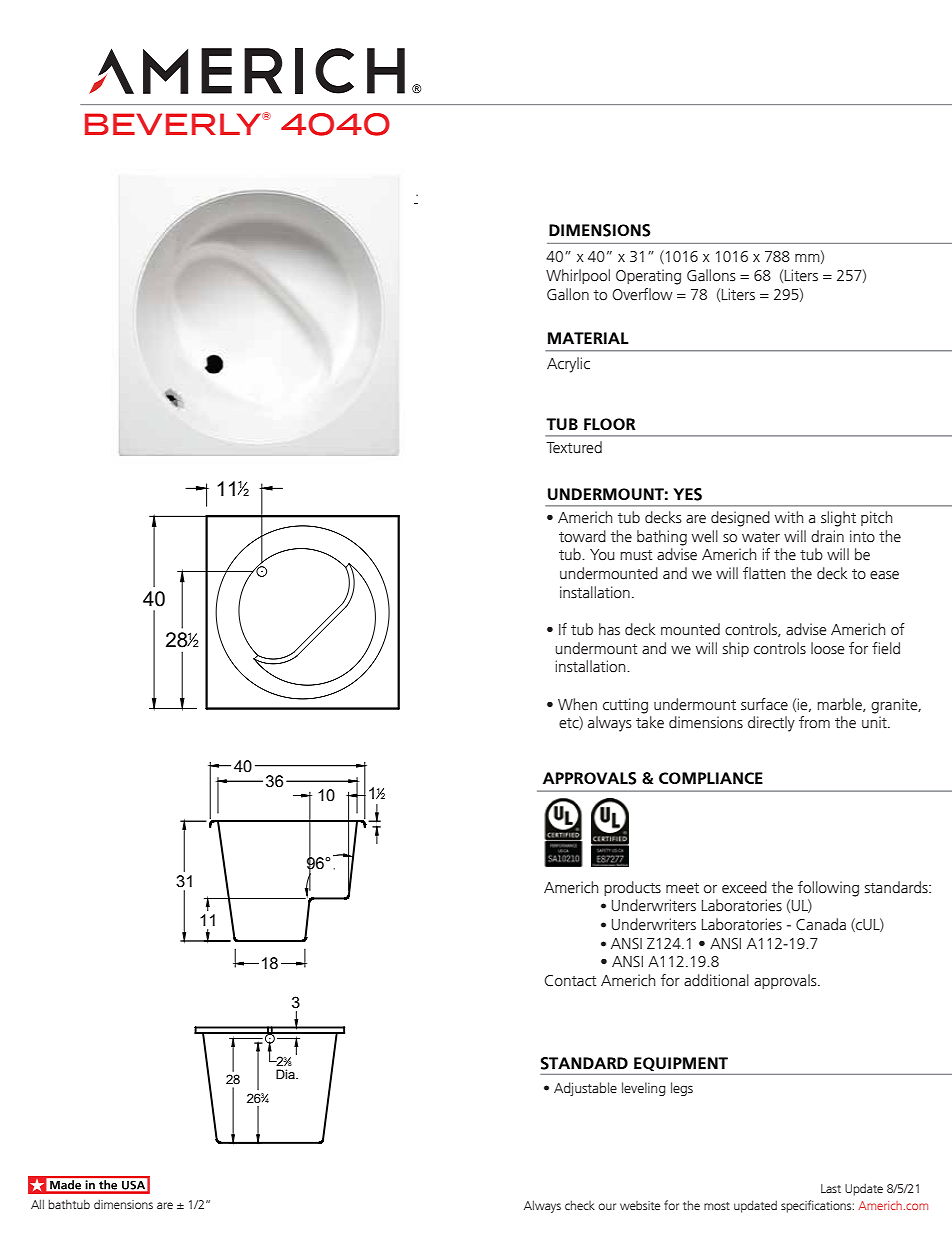  I want to click on MATERIAL, so click(588, 338).
